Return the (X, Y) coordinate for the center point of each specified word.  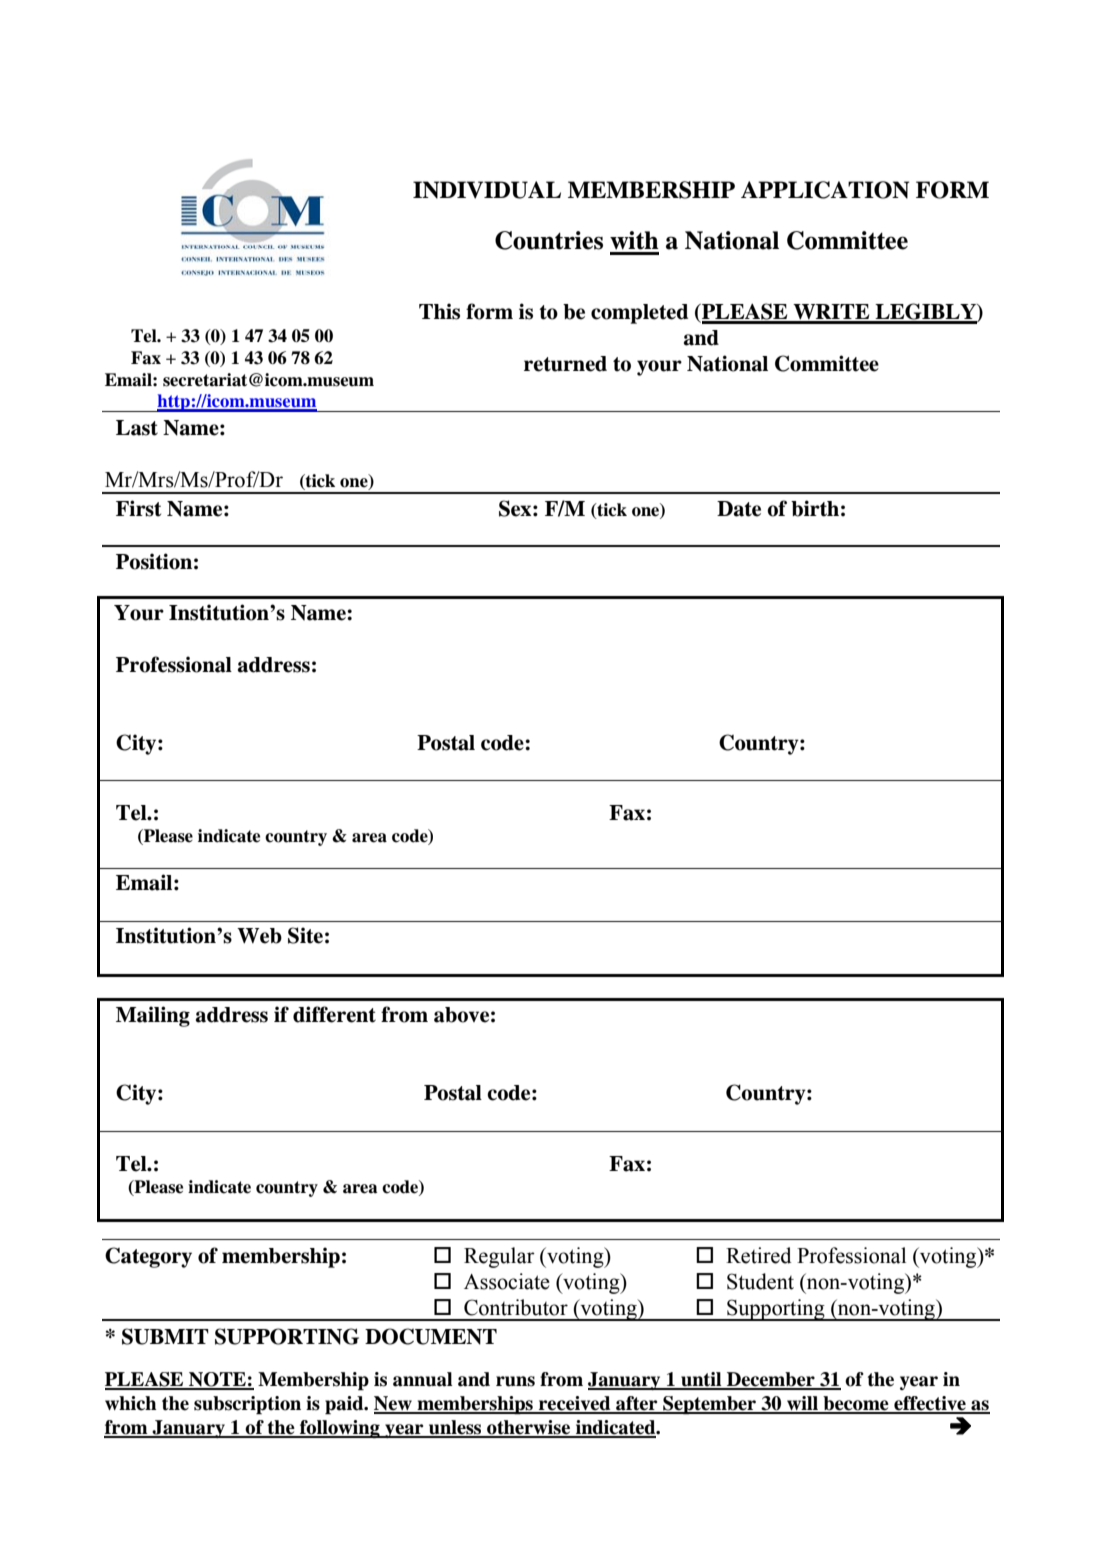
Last (137, 428)
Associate (507, 1281)
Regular (499, 1257)
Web (259, 936)
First (138, 508)
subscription (247, 1405)
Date (739, 509)
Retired (759, 1255)
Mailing (153, 1016)
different (334, 1014)
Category (148, 1257)
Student (760, 1281)
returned (565, 364)
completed (639, 314)
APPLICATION (825, 190)
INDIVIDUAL (487, 190)
